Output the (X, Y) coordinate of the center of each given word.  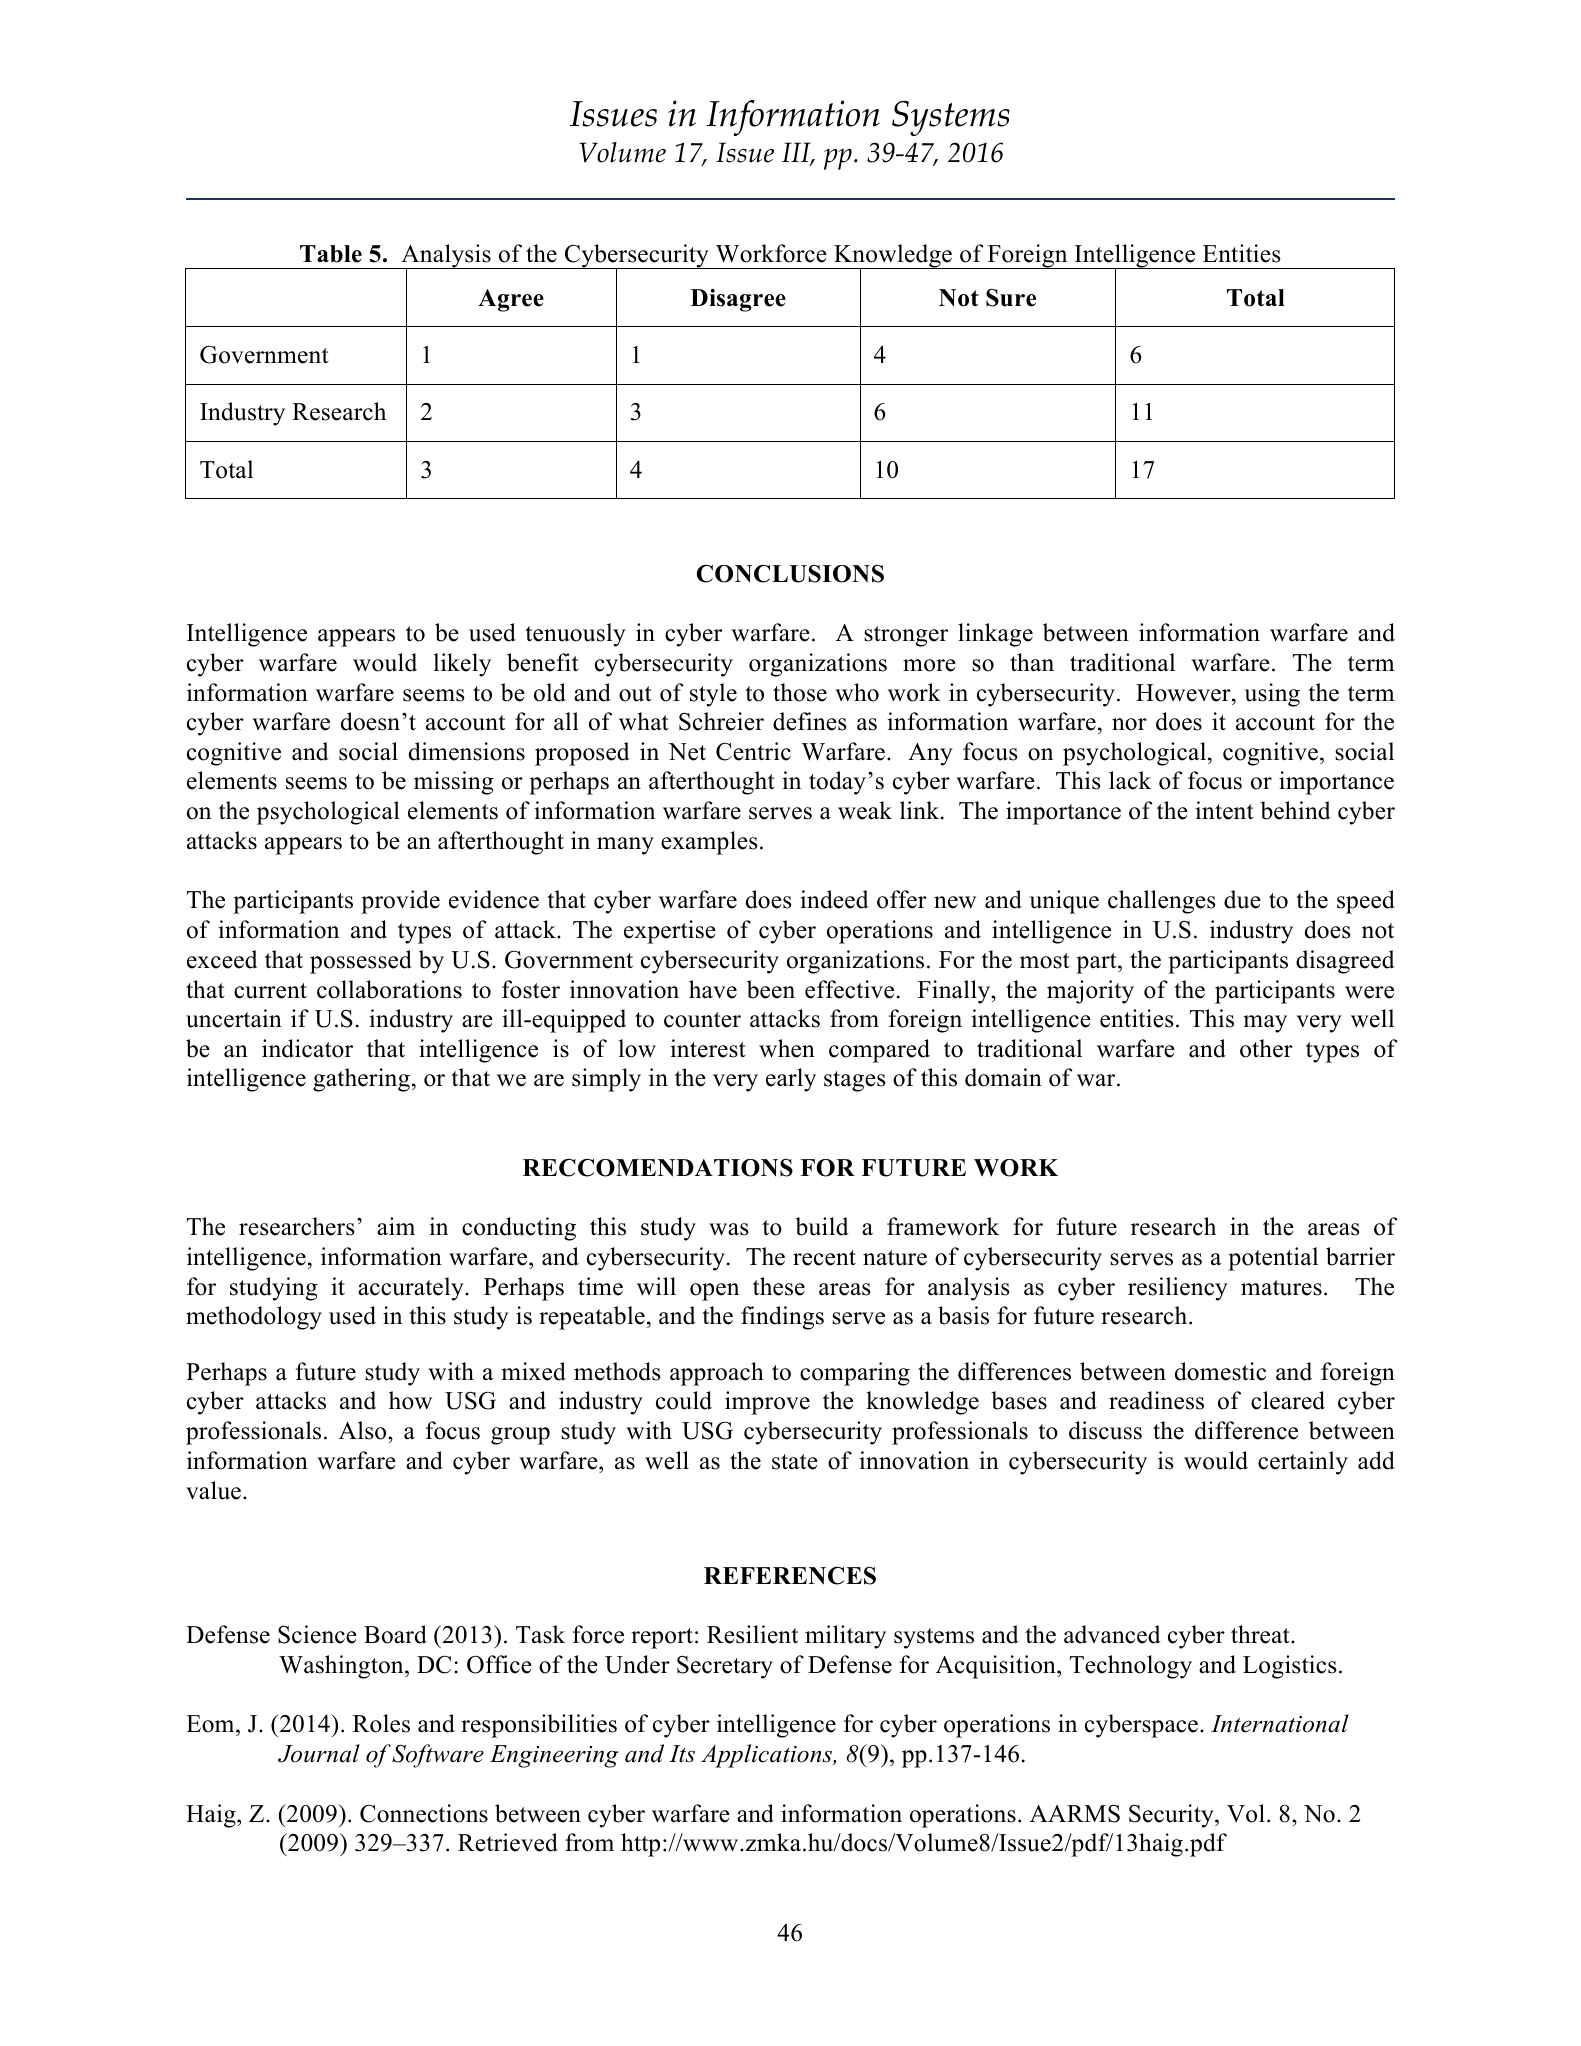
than (1032, 662)
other (1266, 1048)
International (1280, 1723)
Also (364, 1430)
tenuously (575, 635)
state (795, 1462)
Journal (319, 1753)
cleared (1288, 1400)
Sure (1011, 298)
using (1272, 695)
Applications (767, 1756)
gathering (361, 1080)
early (791, 1080)
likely (462, 665)
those (800, 692)
